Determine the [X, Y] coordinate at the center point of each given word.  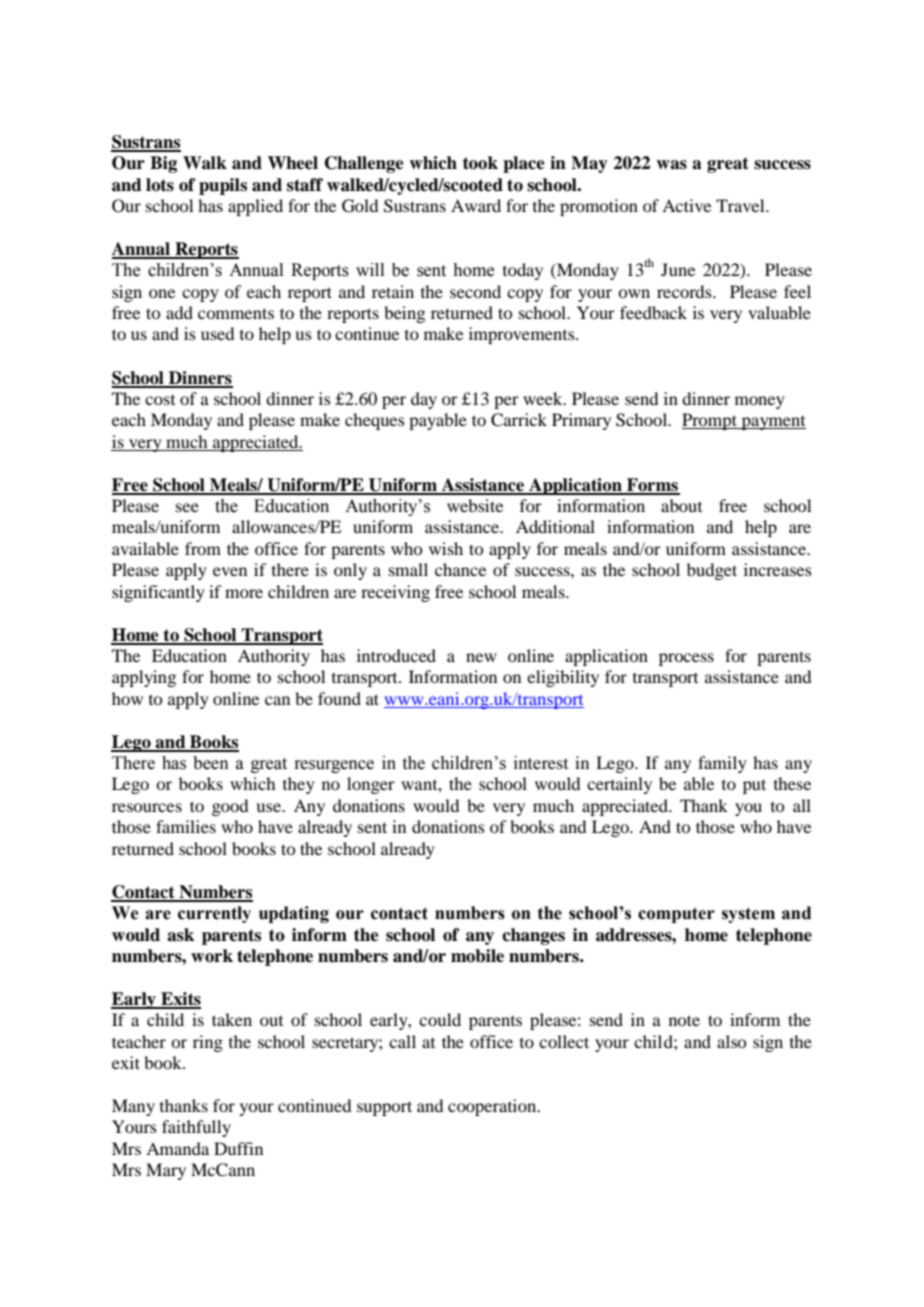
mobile [477, 956]
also [731, 1041]
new [481, 657]
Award [476, 205]
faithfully [196, 1128]
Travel [741, 205]
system [748, 915]
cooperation [493, 1107]
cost [160, 400]
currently [214, 914]
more [244, 593]
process [686, 659]
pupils [223, 186]
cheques [375, 421]
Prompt [710, 421]
